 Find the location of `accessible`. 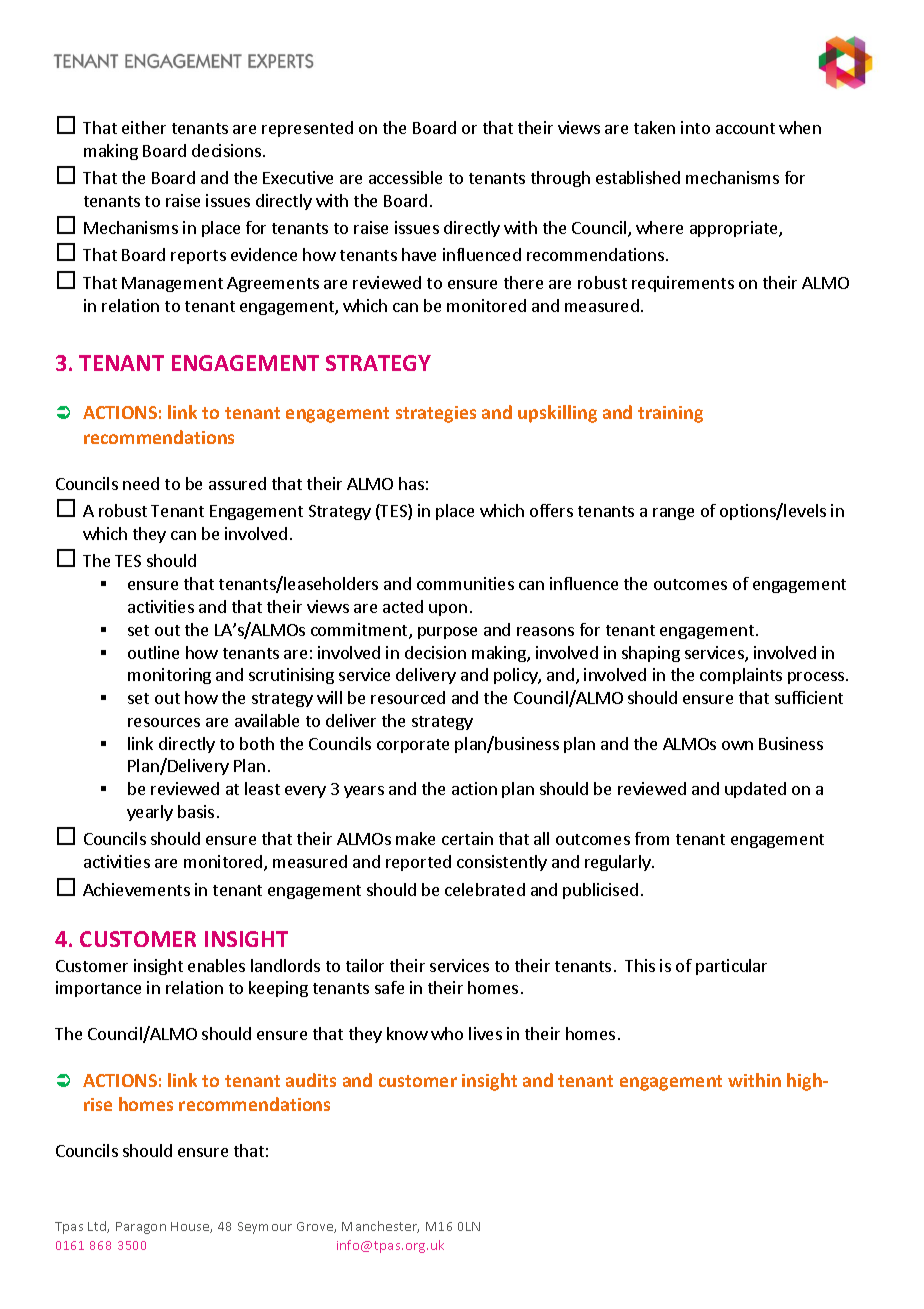

accessible is located at coordinates (405, 177).
